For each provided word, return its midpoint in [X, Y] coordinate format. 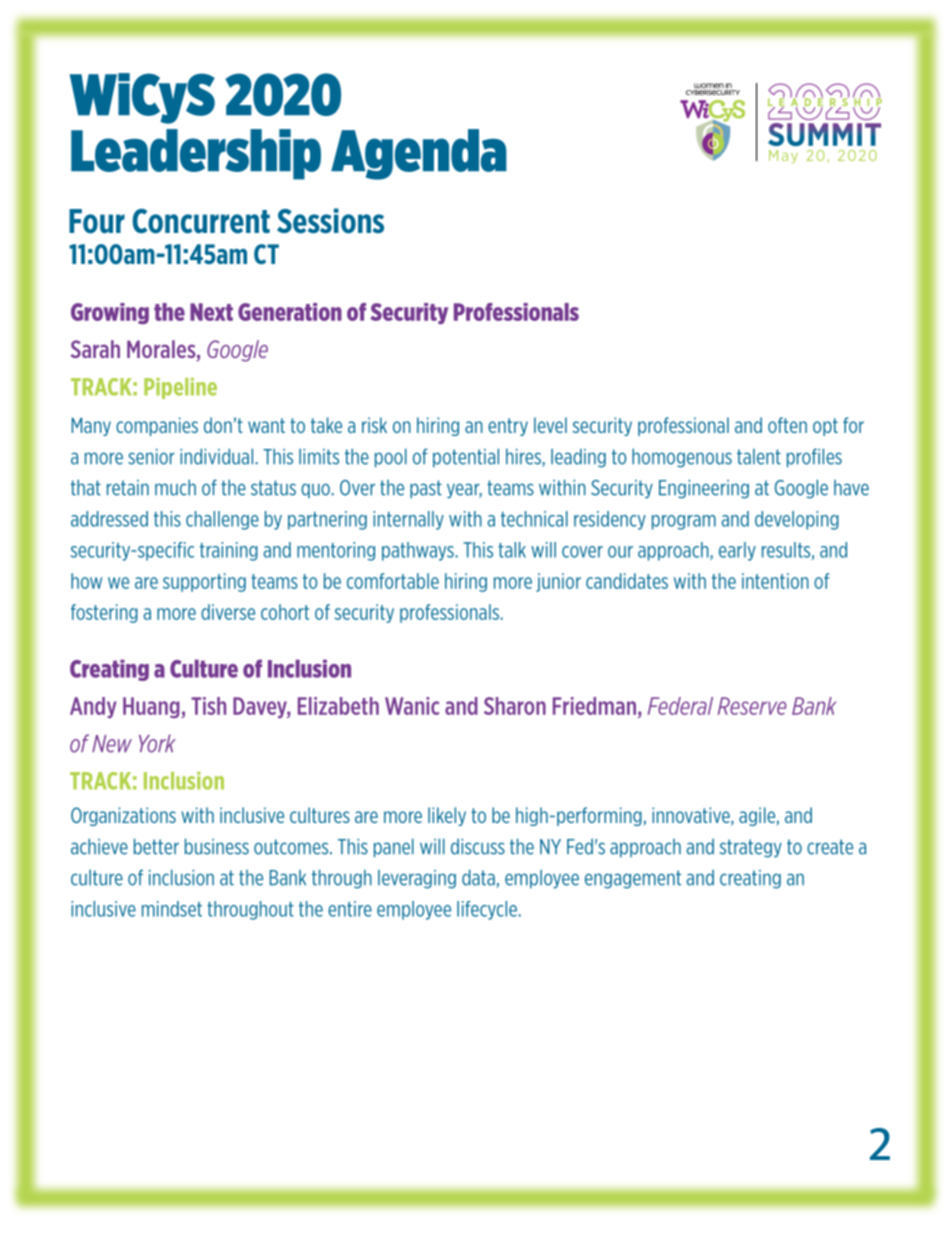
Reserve [752, 706]
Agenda [419, 154]
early [737, 551]
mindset [172, 909]
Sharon [515, 706]
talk [512, 550]
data [479, 878]
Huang [152, 707]
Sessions [330, 221]
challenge [222, 520]
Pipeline [180, 388]
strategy [751, 848]
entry [508, 427]
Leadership [196, 154]
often [787, 425]
